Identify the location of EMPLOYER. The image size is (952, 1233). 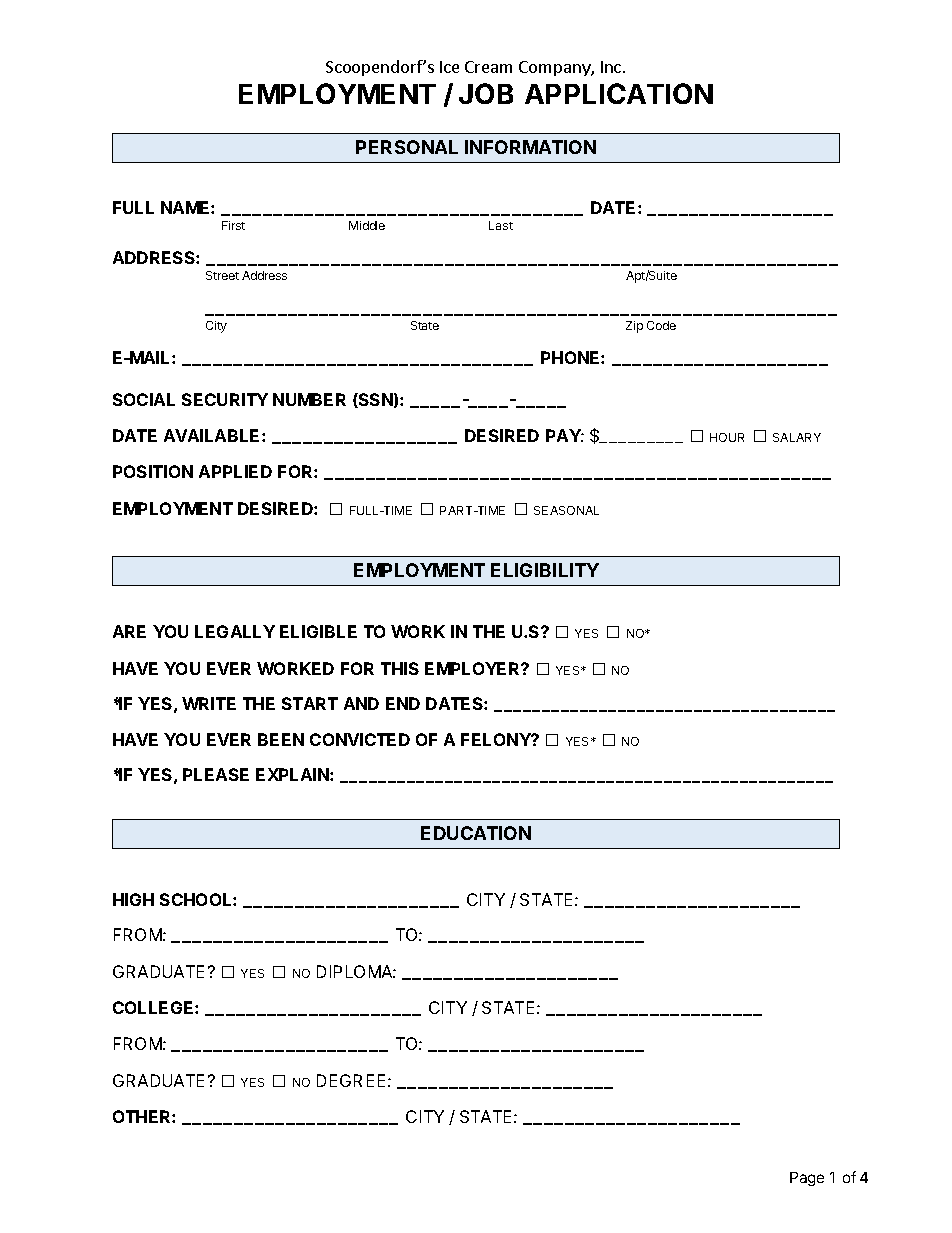
(473, 668).
